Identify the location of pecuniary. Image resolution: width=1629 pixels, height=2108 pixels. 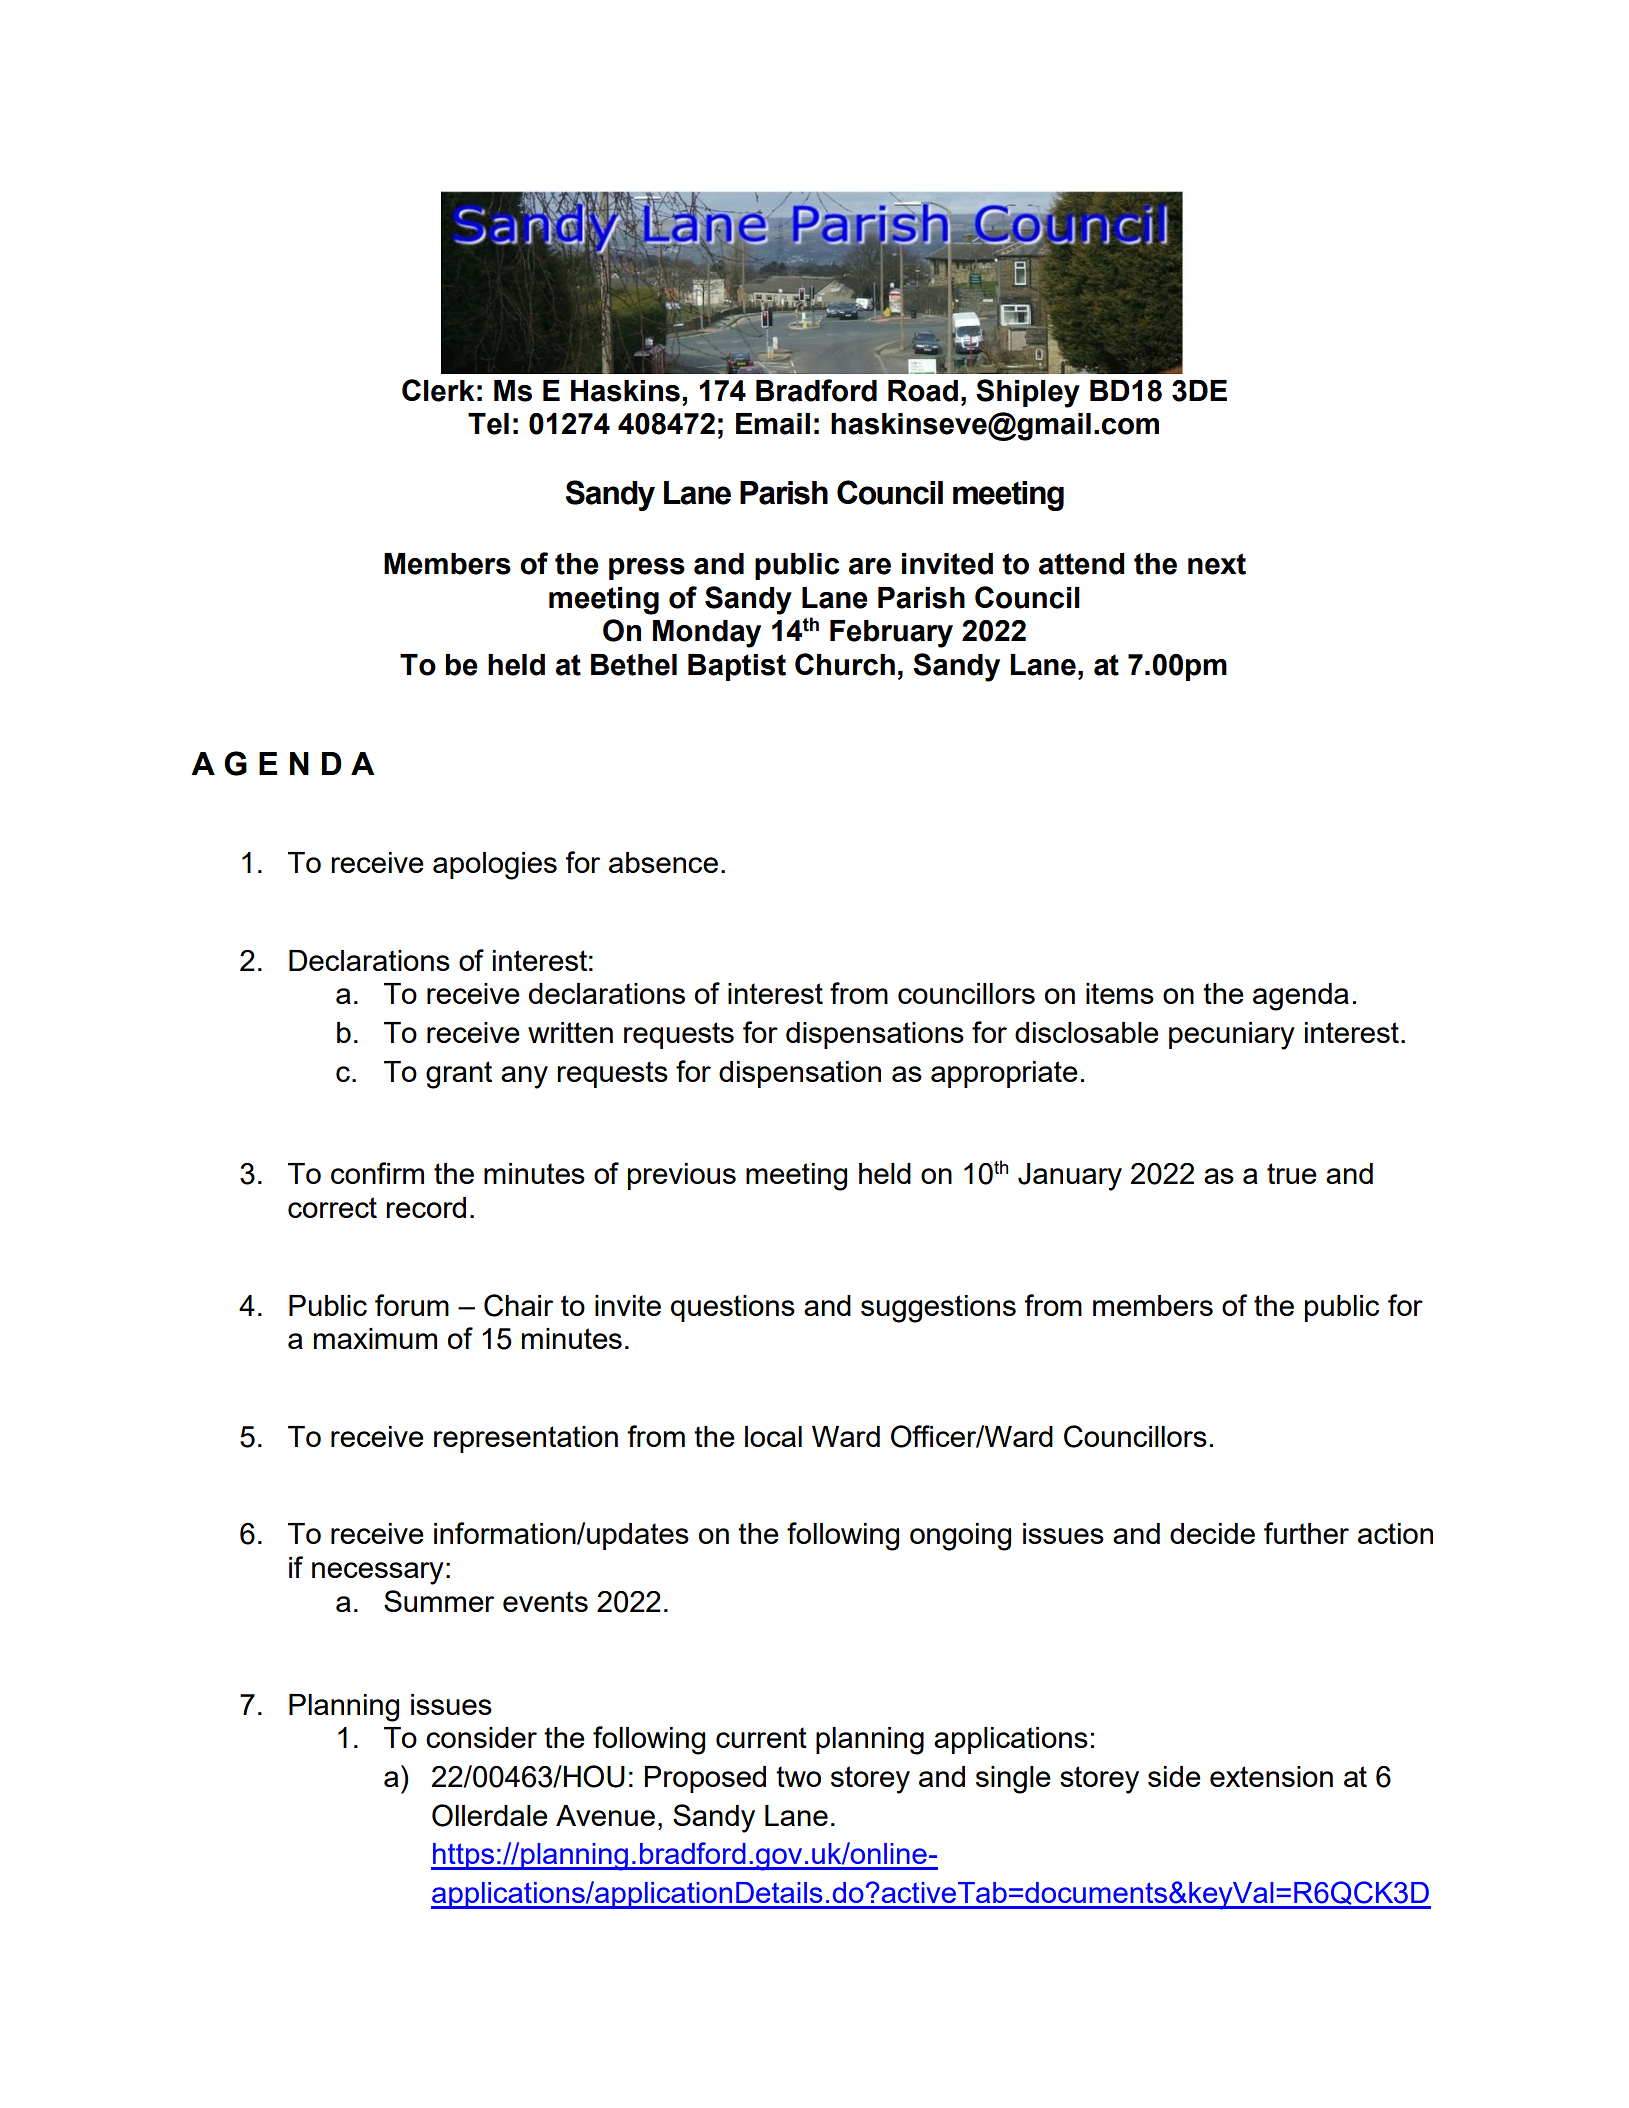
(1232, 1036).
